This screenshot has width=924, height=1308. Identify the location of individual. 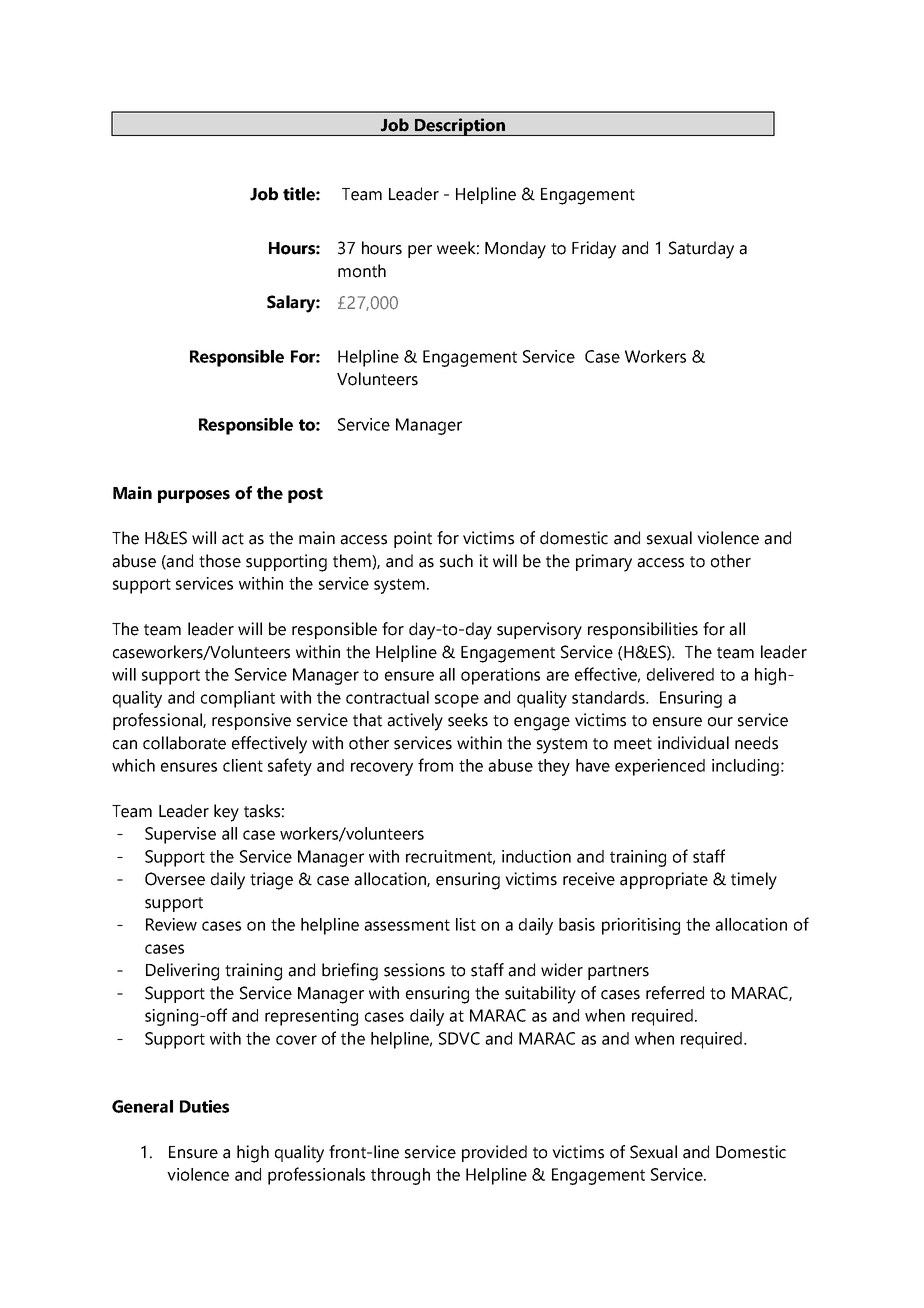
(693, 743).
